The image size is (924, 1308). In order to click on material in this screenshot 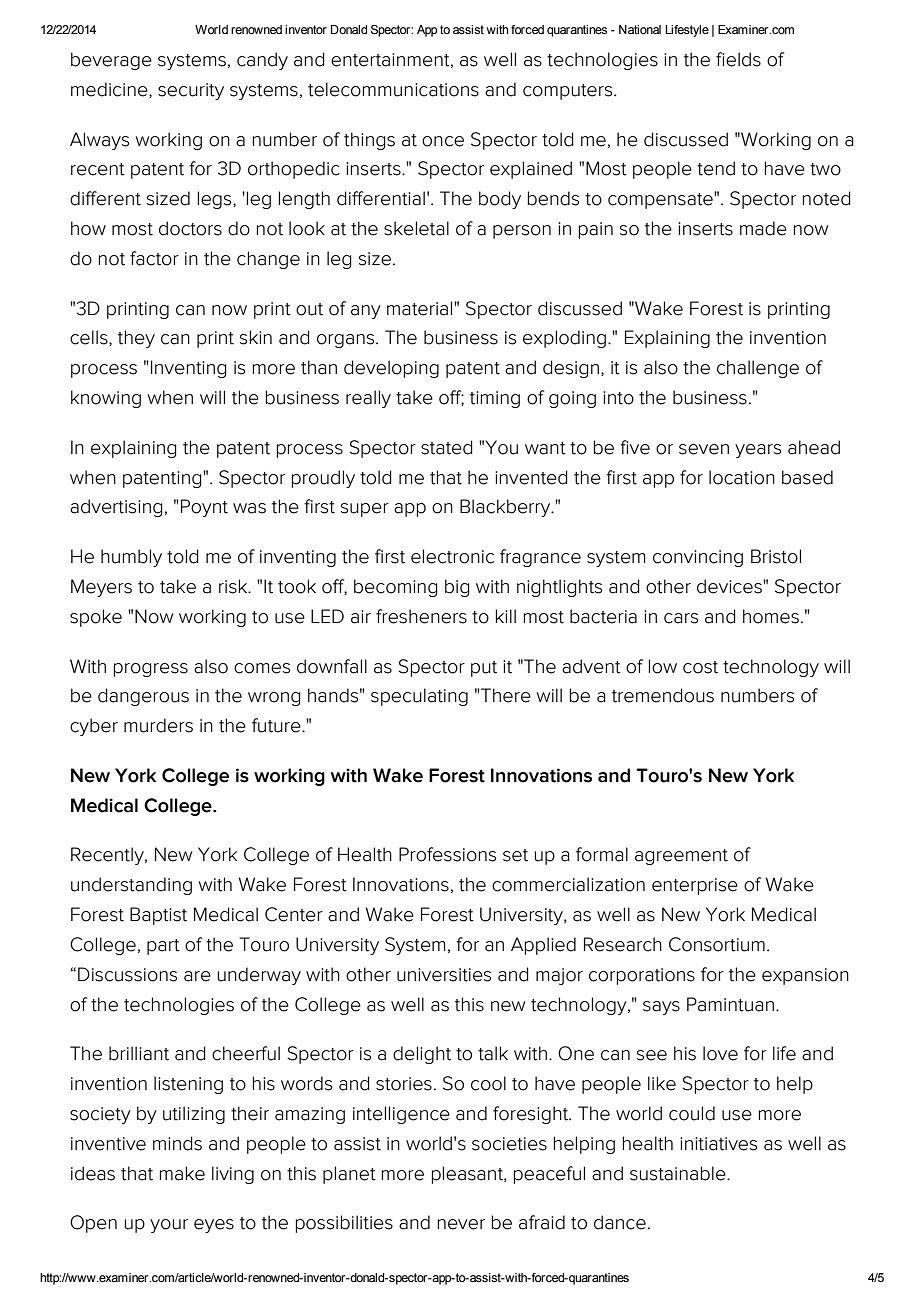, I will do `click(421, 308)`.
